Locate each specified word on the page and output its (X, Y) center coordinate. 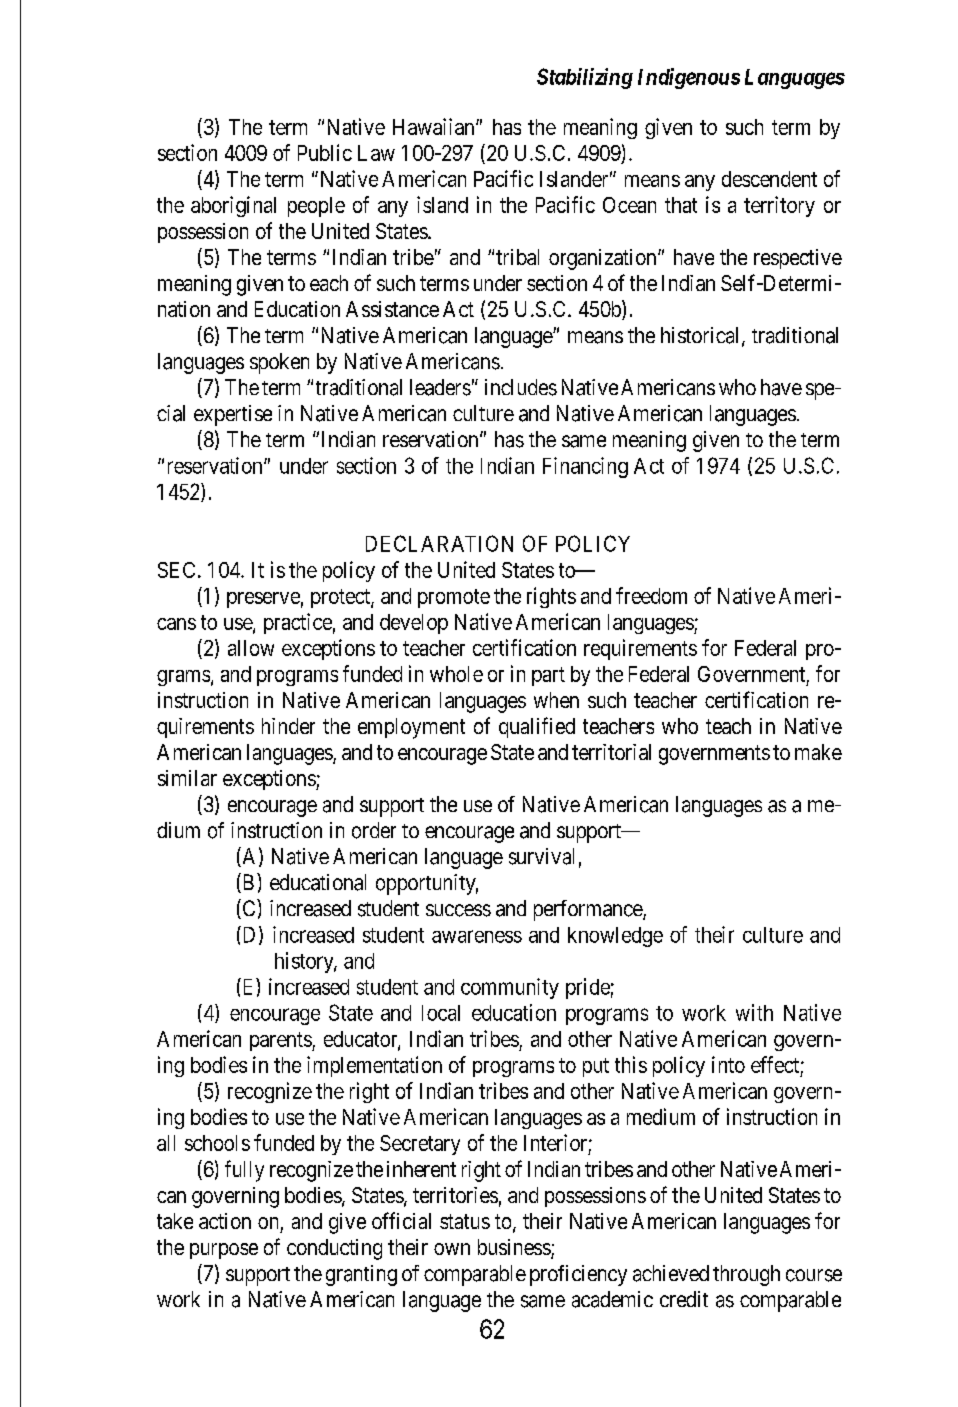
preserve (263, 600)
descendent (769, 179)
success (458, 910)
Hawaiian (435, 126)
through (746, 1275)
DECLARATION (439, 543)
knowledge (615, 937)
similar (187, 778)
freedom (651, 595)
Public (325, 152)
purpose (224, 1251)
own (452, 1249)
